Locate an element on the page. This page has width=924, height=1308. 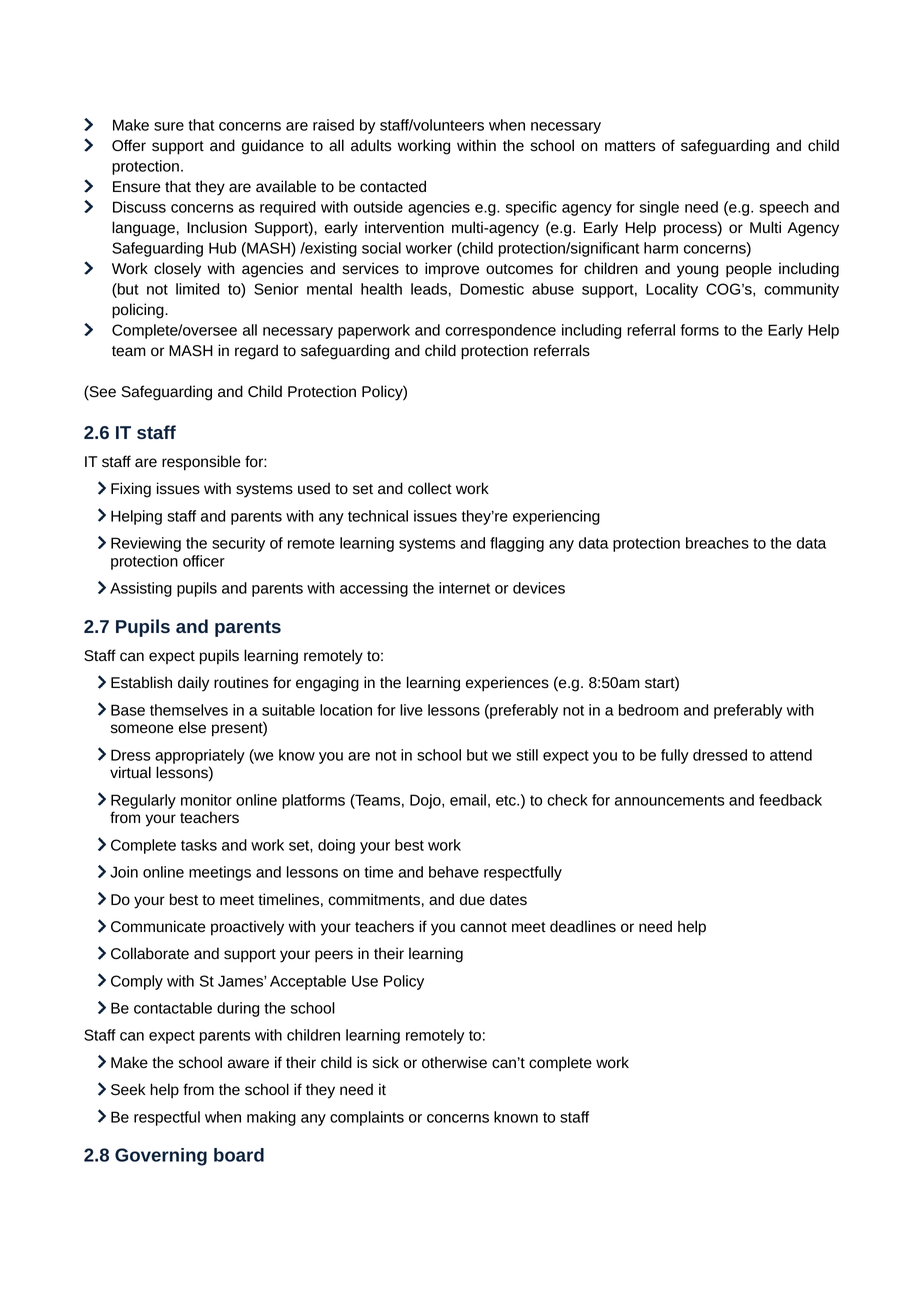
Locality is located at coordinates (672, 290).
